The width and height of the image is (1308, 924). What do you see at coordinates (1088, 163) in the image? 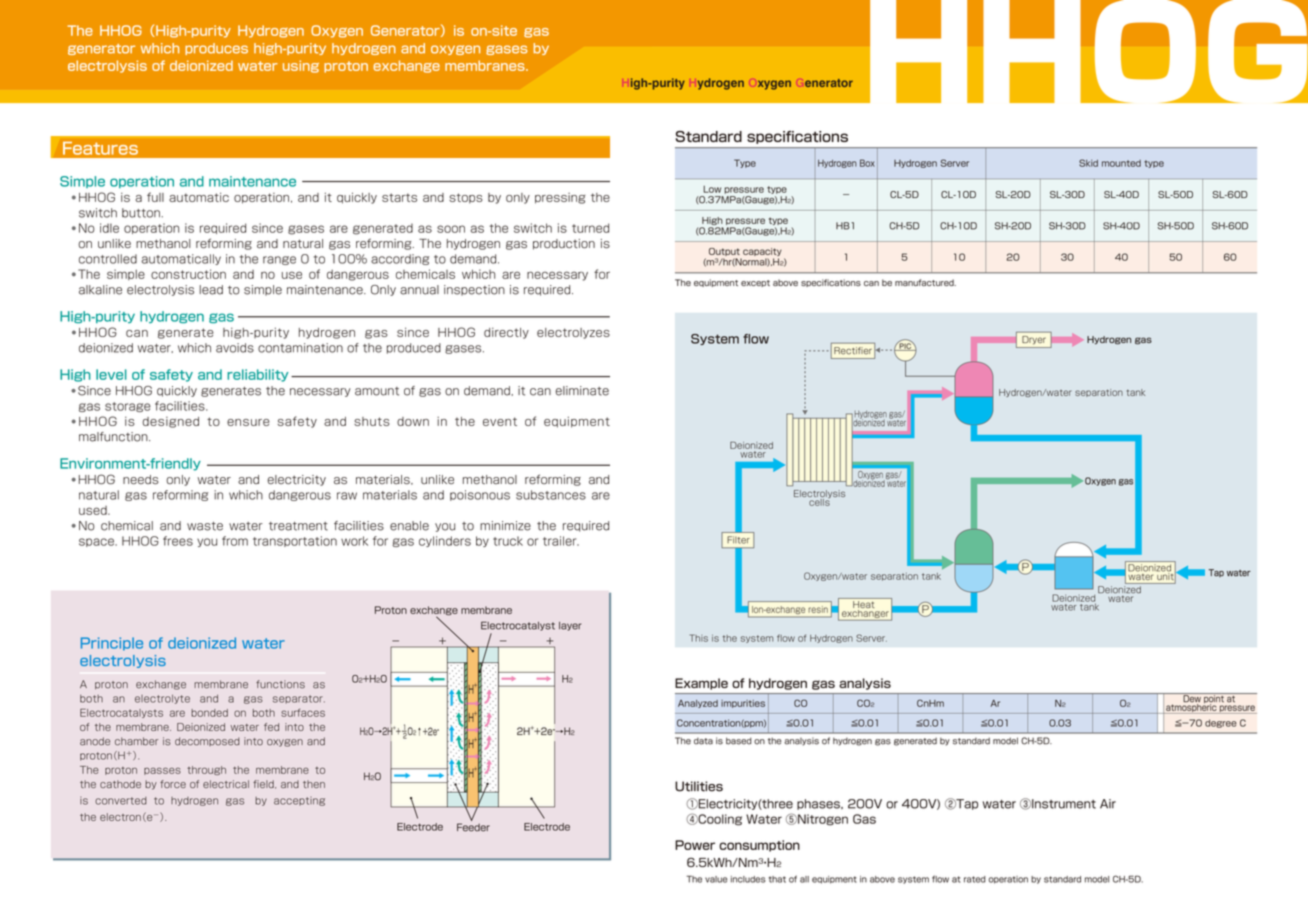
I see `Skid` at bounding box center [1088, 163].
